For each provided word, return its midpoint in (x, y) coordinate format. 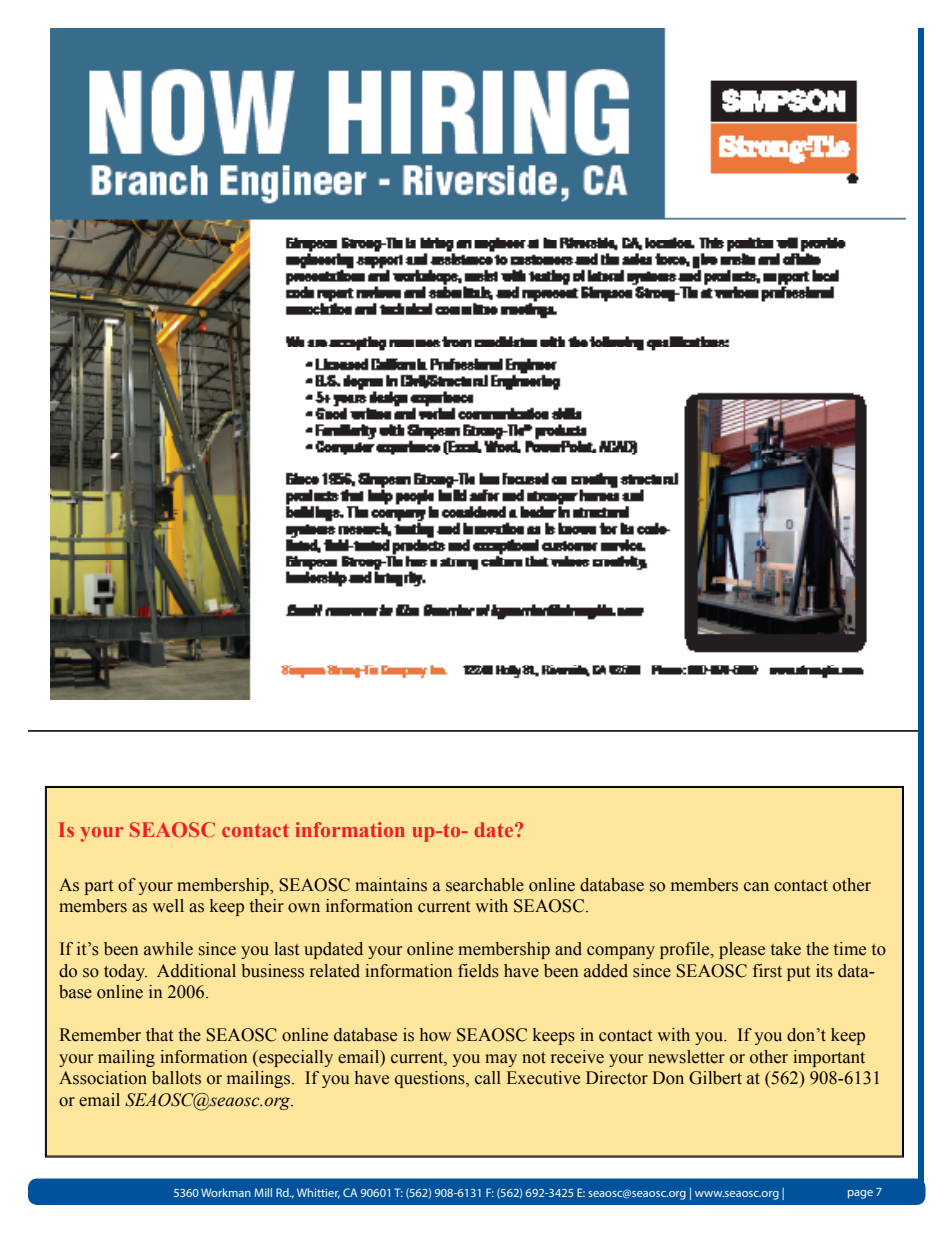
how (435, 1035)
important (829, 1058)
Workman (226, 1192)
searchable (485, 885)
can (756, 887)
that (159, 1035)
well (168, 906)
